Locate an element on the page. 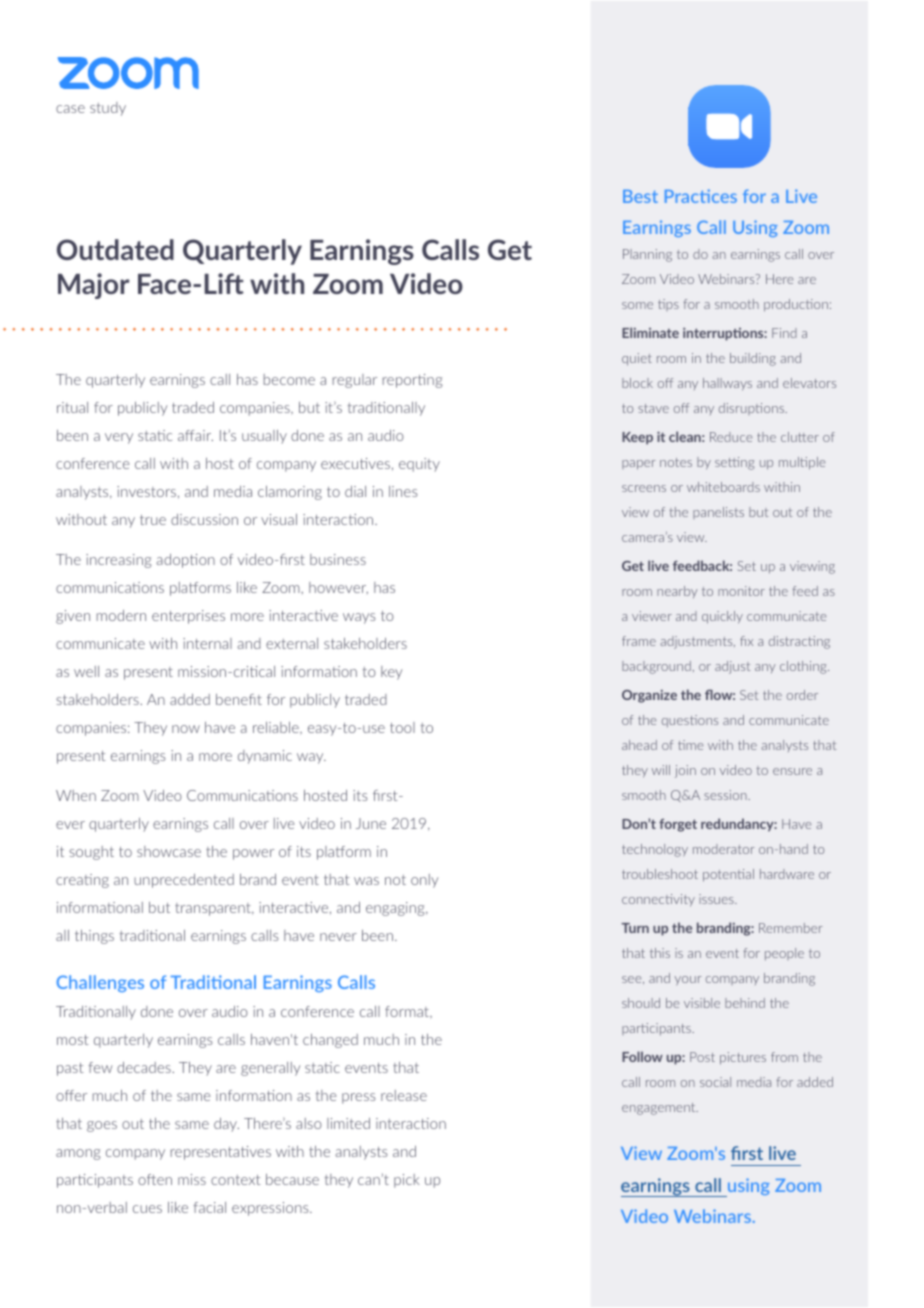 The image size is (924, 1308). internal is located at coordinates (207, 643).
